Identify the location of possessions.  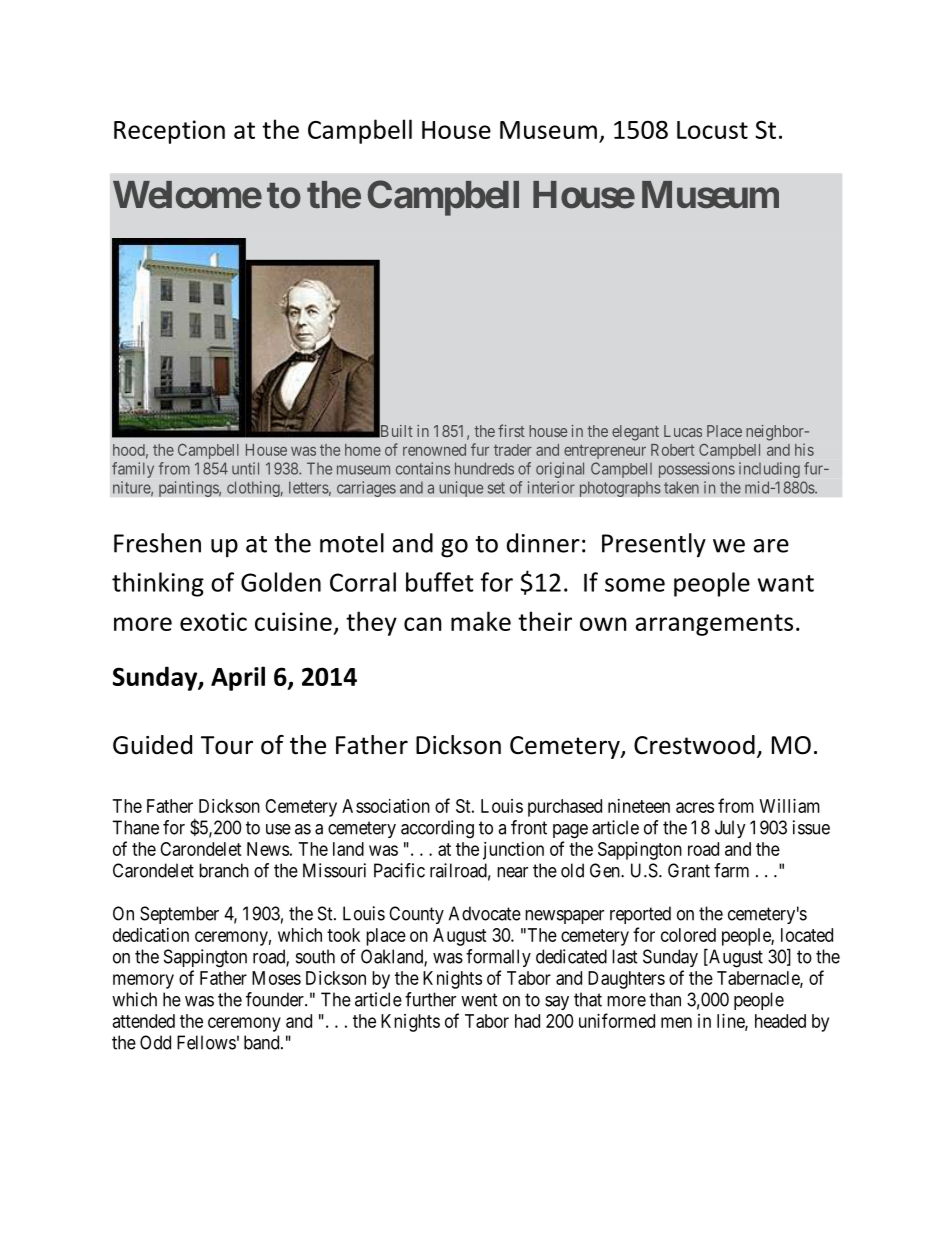
(697, 470).
